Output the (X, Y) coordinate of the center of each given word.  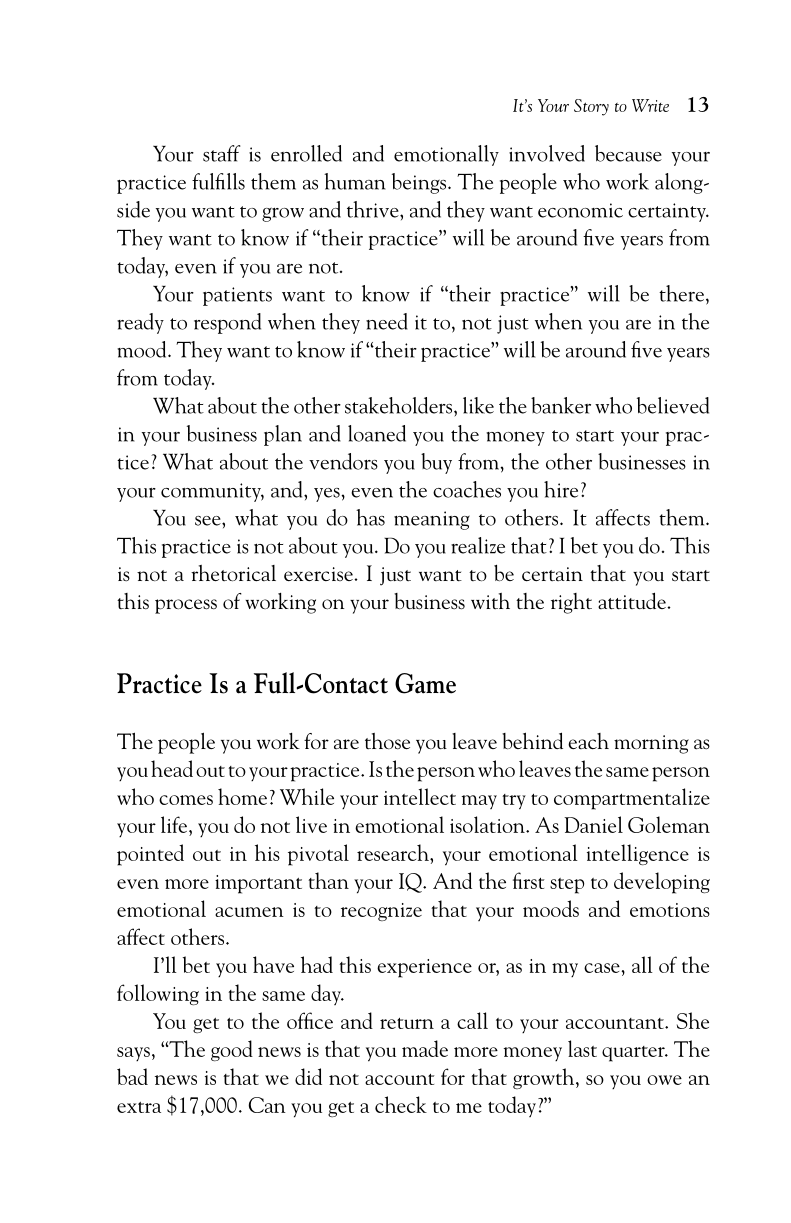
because (628, 153)
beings (420, 183)
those (387, 741)
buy (436, 463)
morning (651, 744)
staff (222, 153)
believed (673, 405)
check (401, 1104)
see (209, 521)
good (232, 1050)
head (172, 768)
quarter (634, 1054)
